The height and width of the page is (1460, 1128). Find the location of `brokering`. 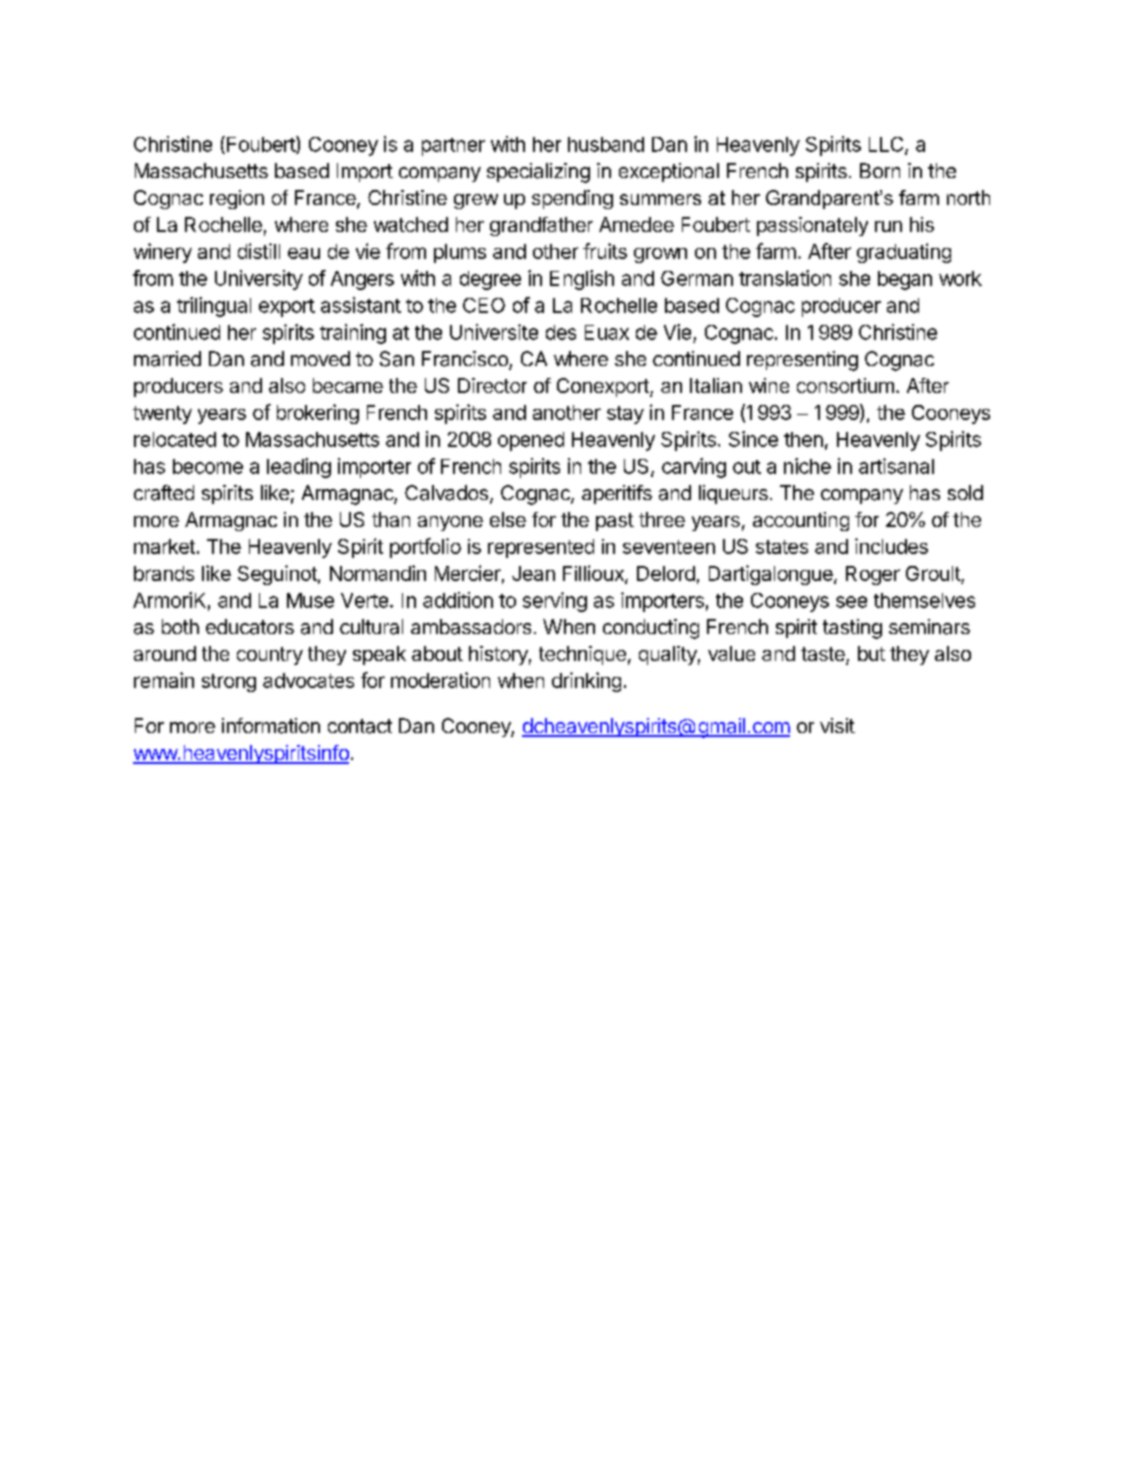

brokering is located at coordinates (318, 414).
